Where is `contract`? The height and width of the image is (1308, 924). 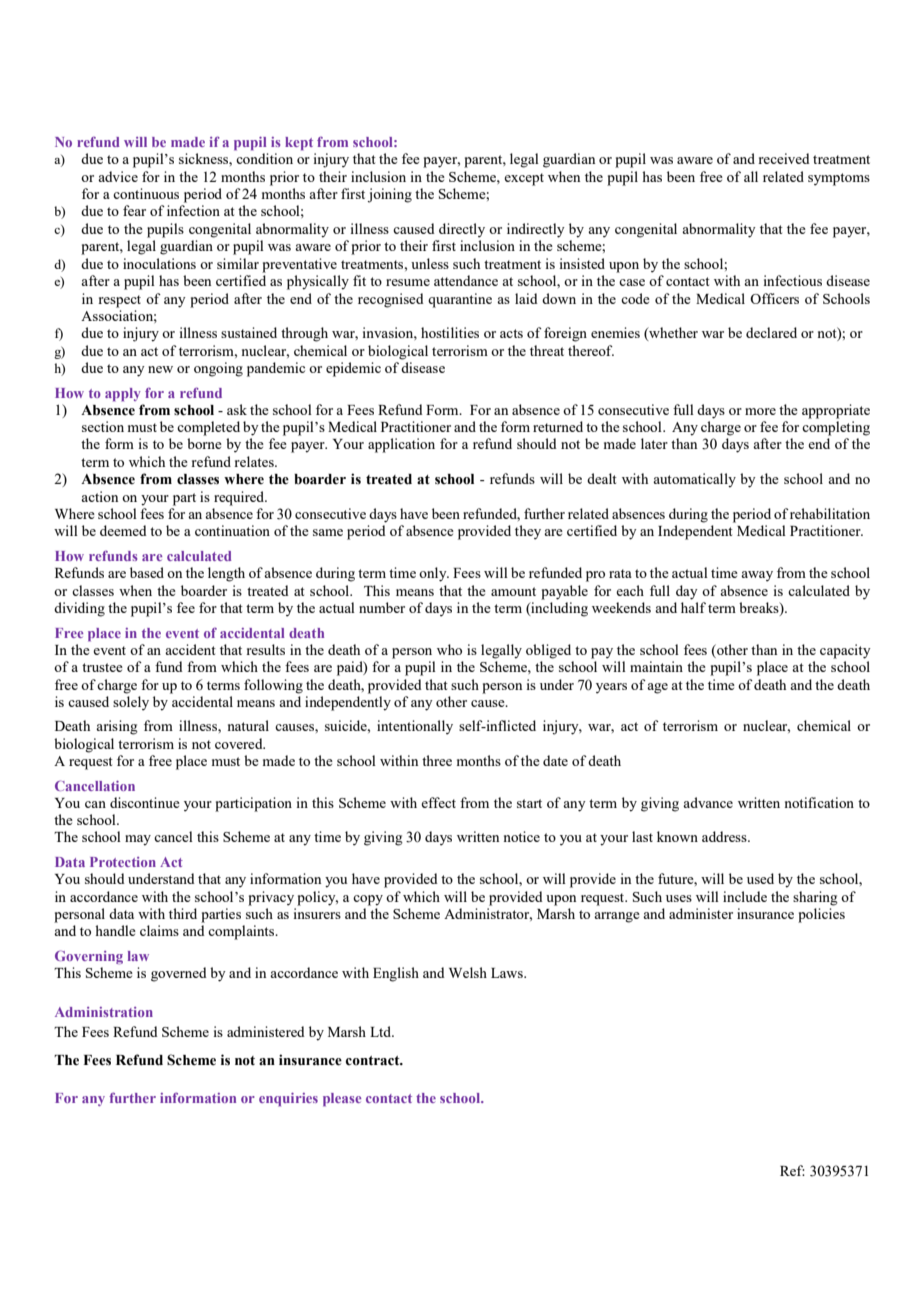
contract is located at coordinates (373, 1061).
